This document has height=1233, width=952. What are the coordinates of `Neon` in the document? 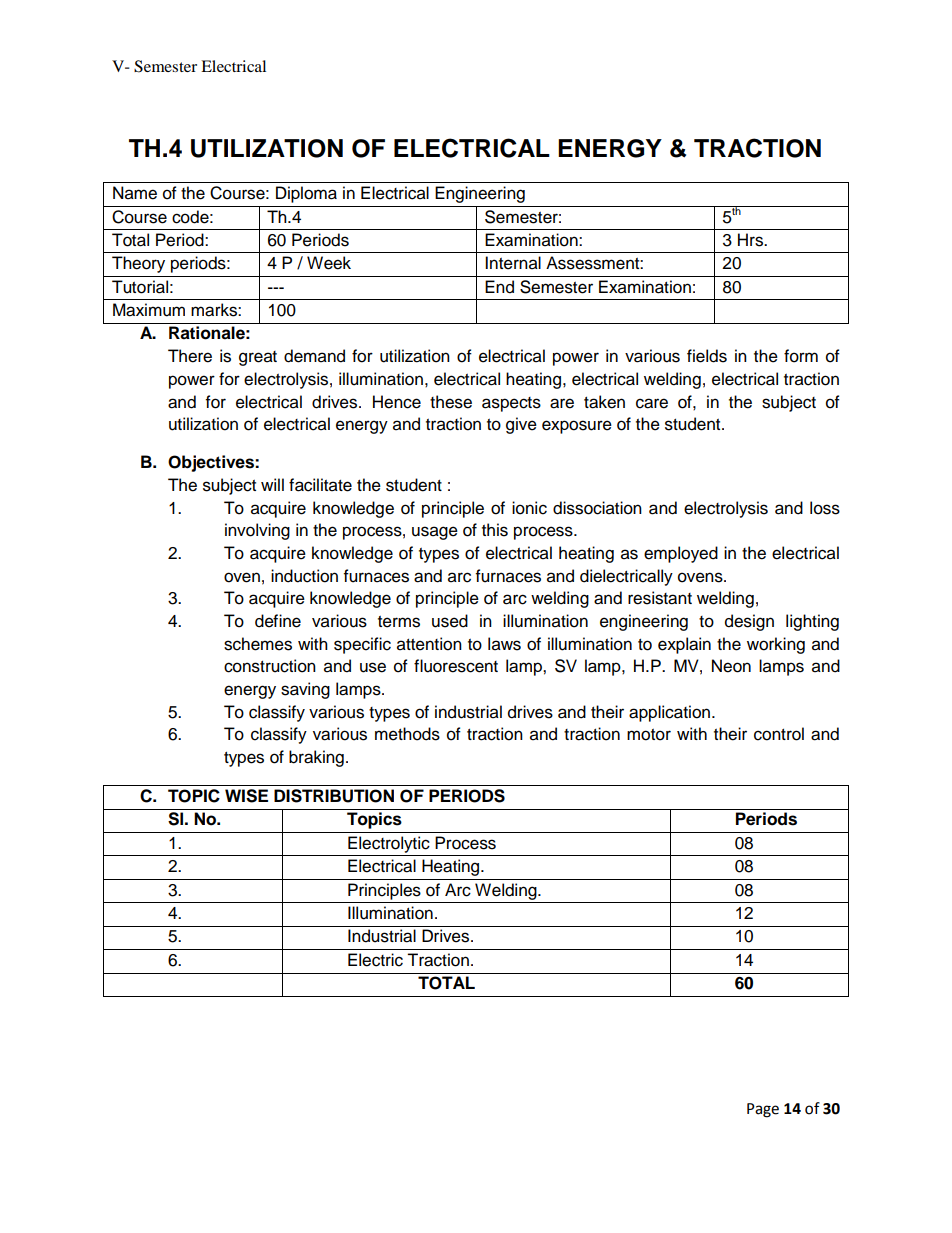 It's located at (731, 666).
